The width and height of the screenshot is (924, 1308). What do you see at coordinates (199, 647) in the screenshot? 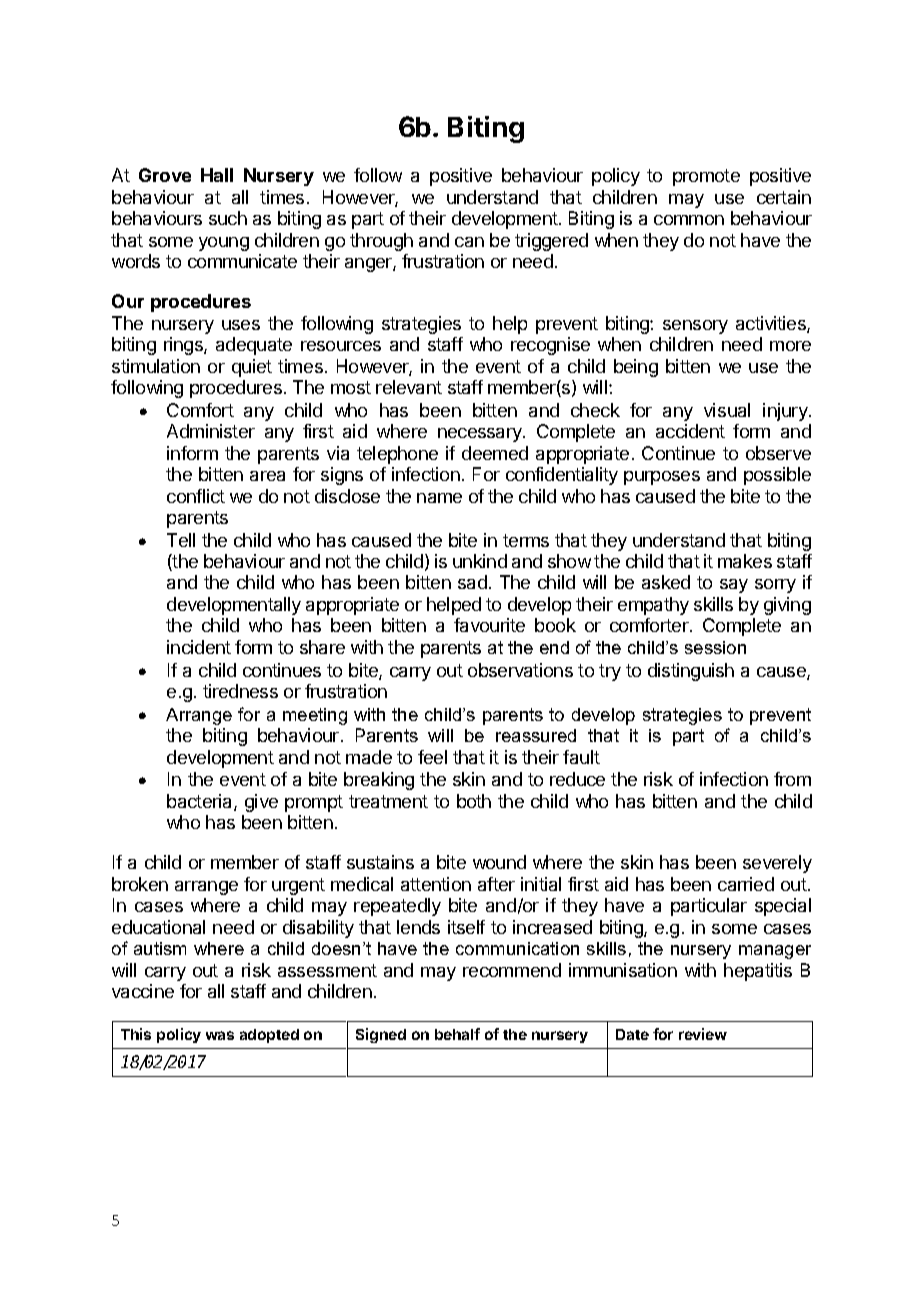
I see `incident` at bounding box center [199, 647].
